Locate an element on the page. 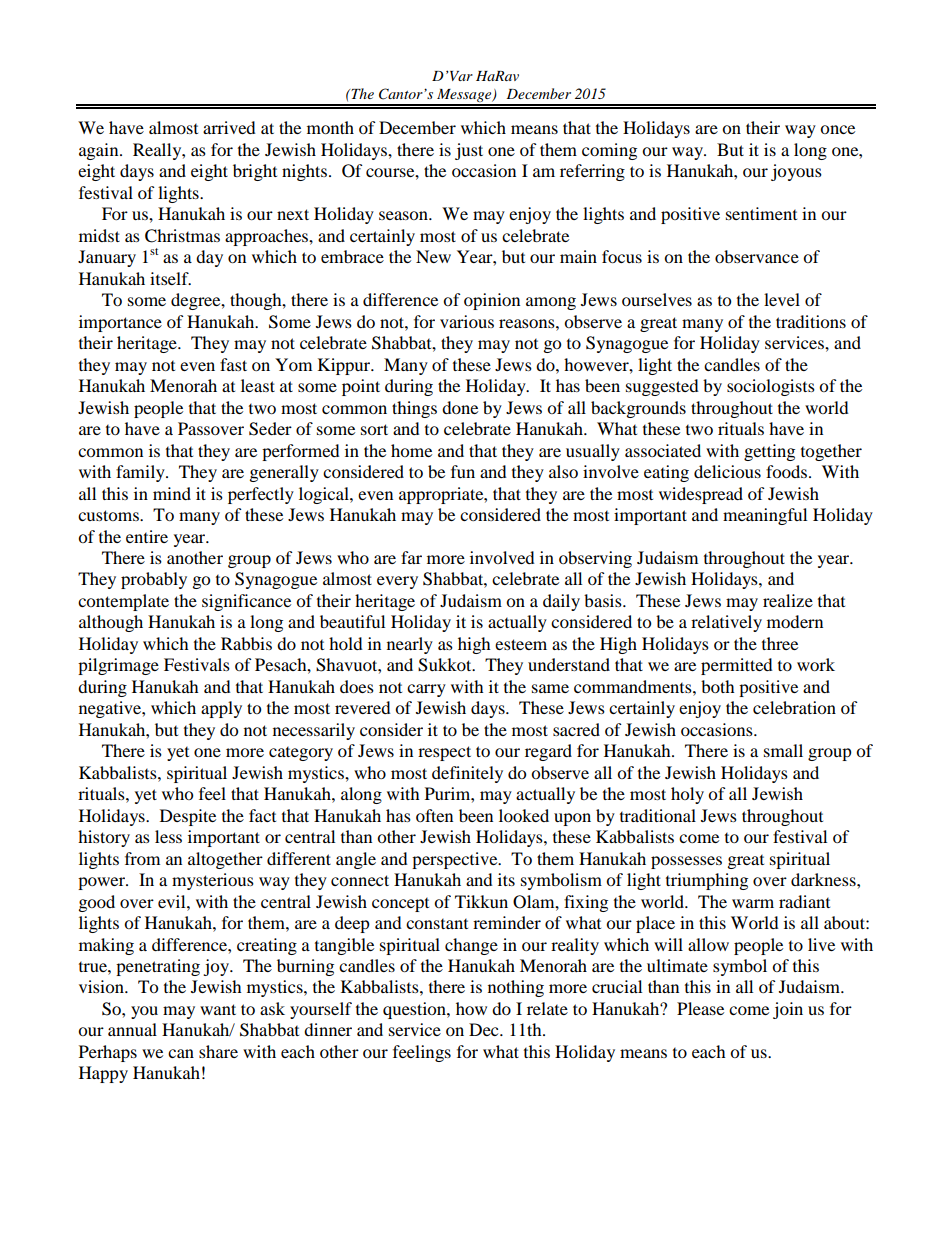  arrived is located at coordinates (229, 127).
